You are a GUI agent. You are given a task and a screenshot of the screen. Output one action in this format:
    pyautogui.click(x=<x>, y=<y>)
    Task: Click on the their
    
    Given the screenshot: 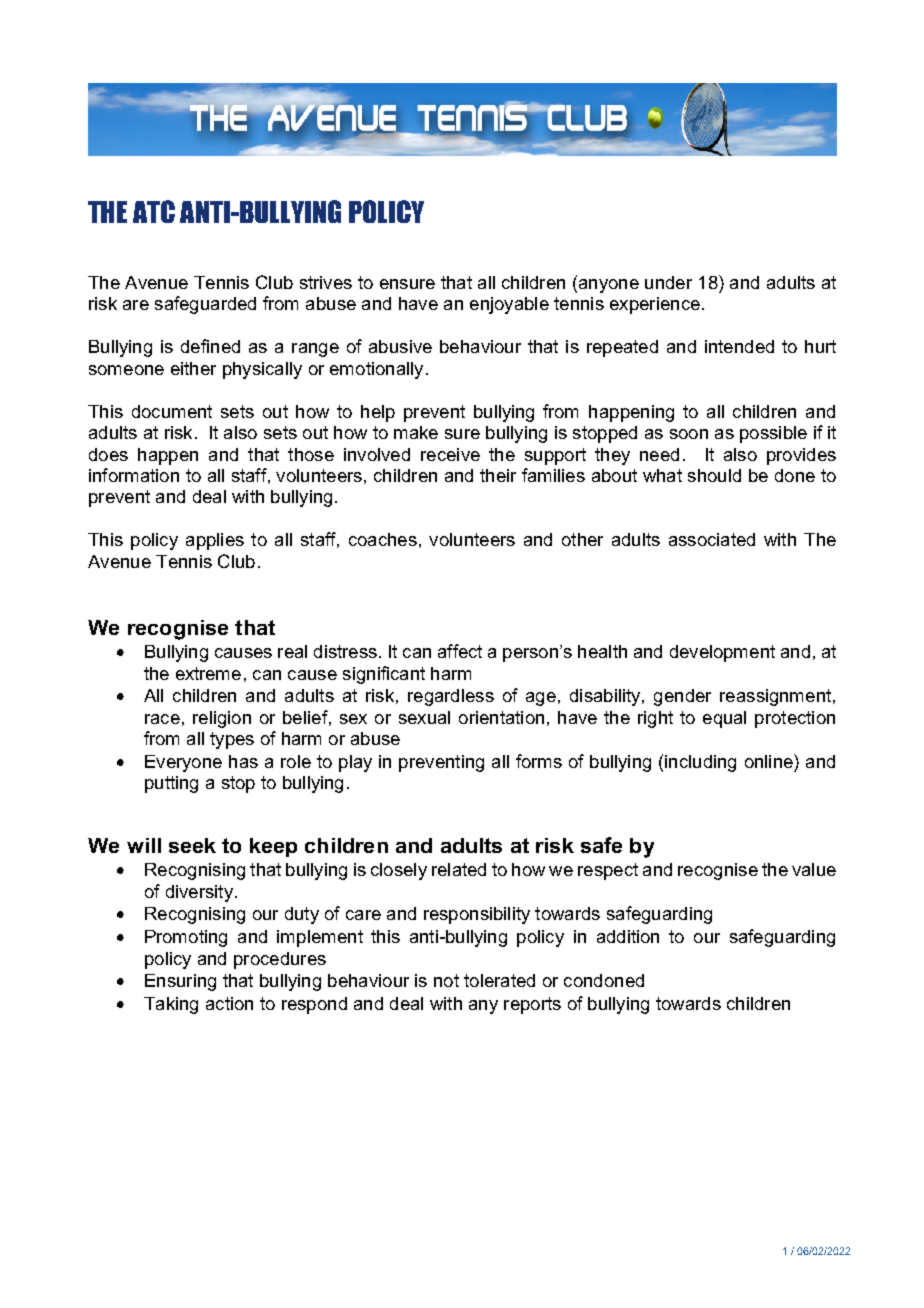 What is the action you would take?
    pyautogui.click(x=498, y=475)
